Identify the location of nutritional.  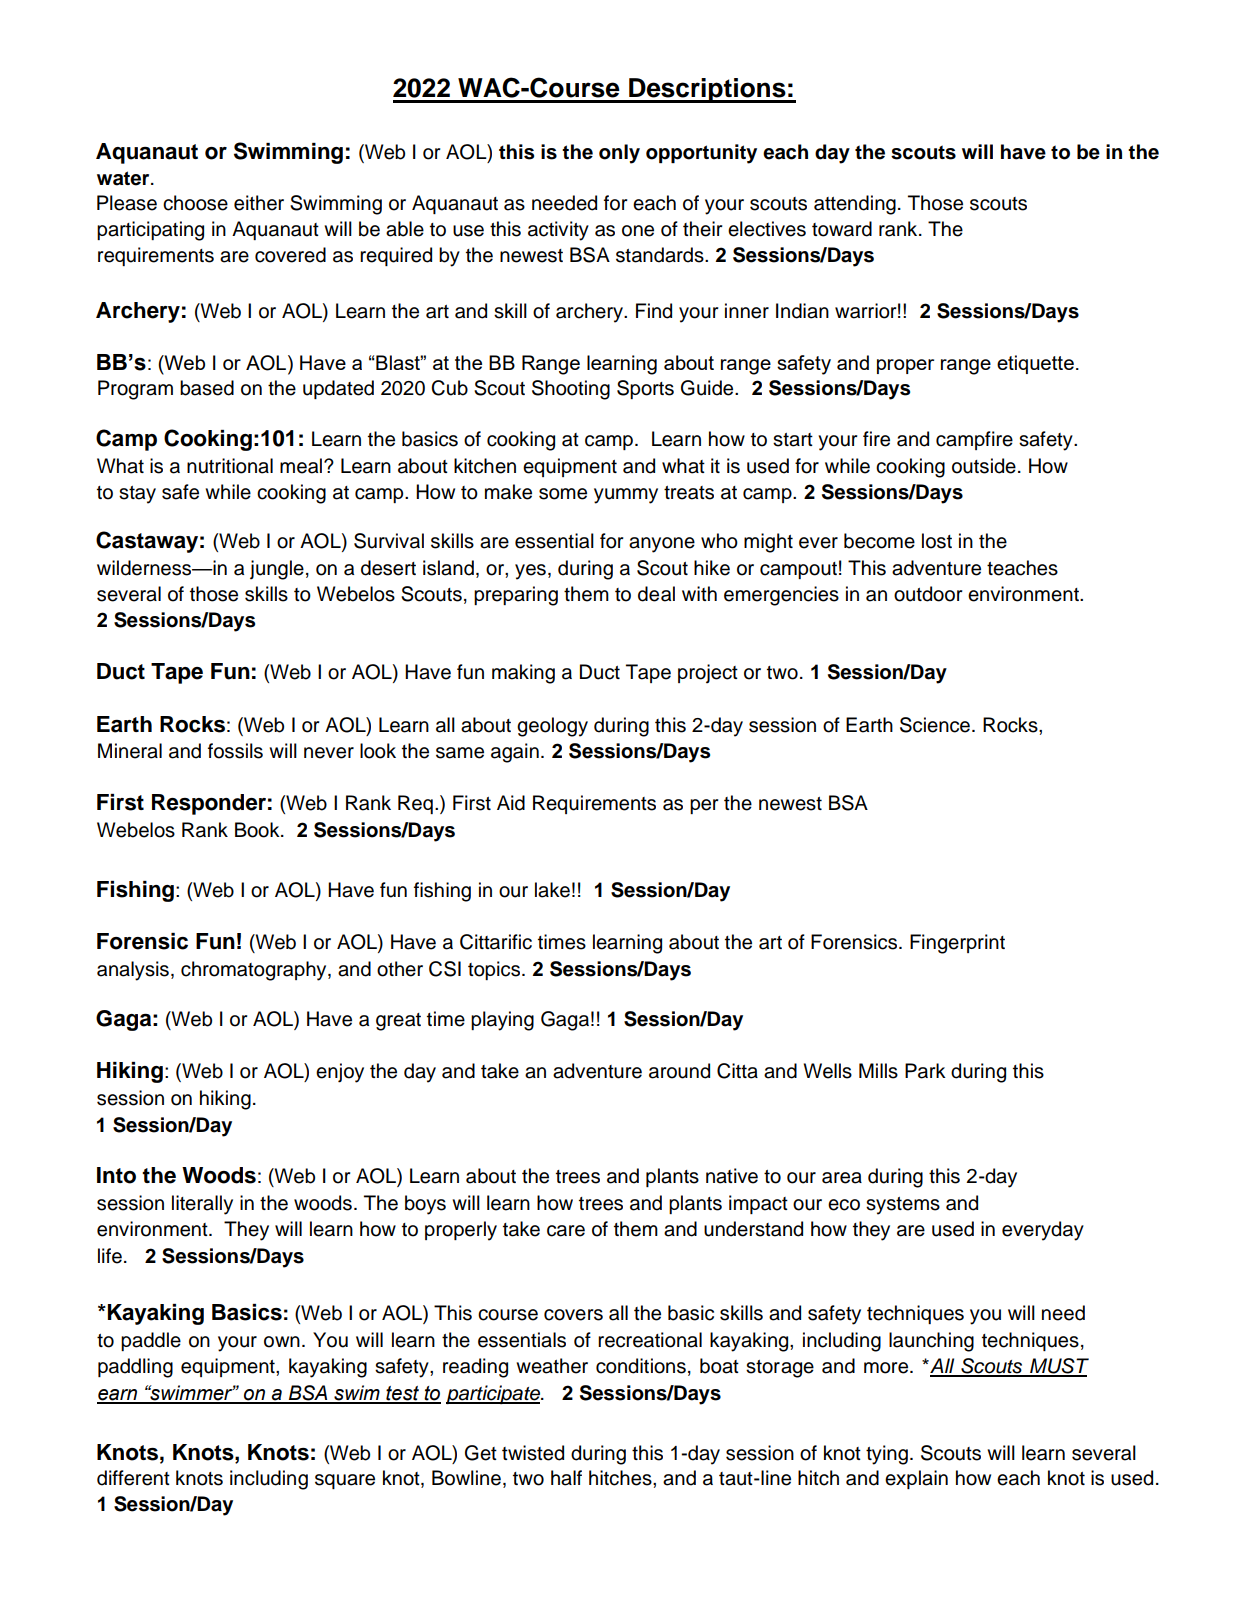
(230, 466).
